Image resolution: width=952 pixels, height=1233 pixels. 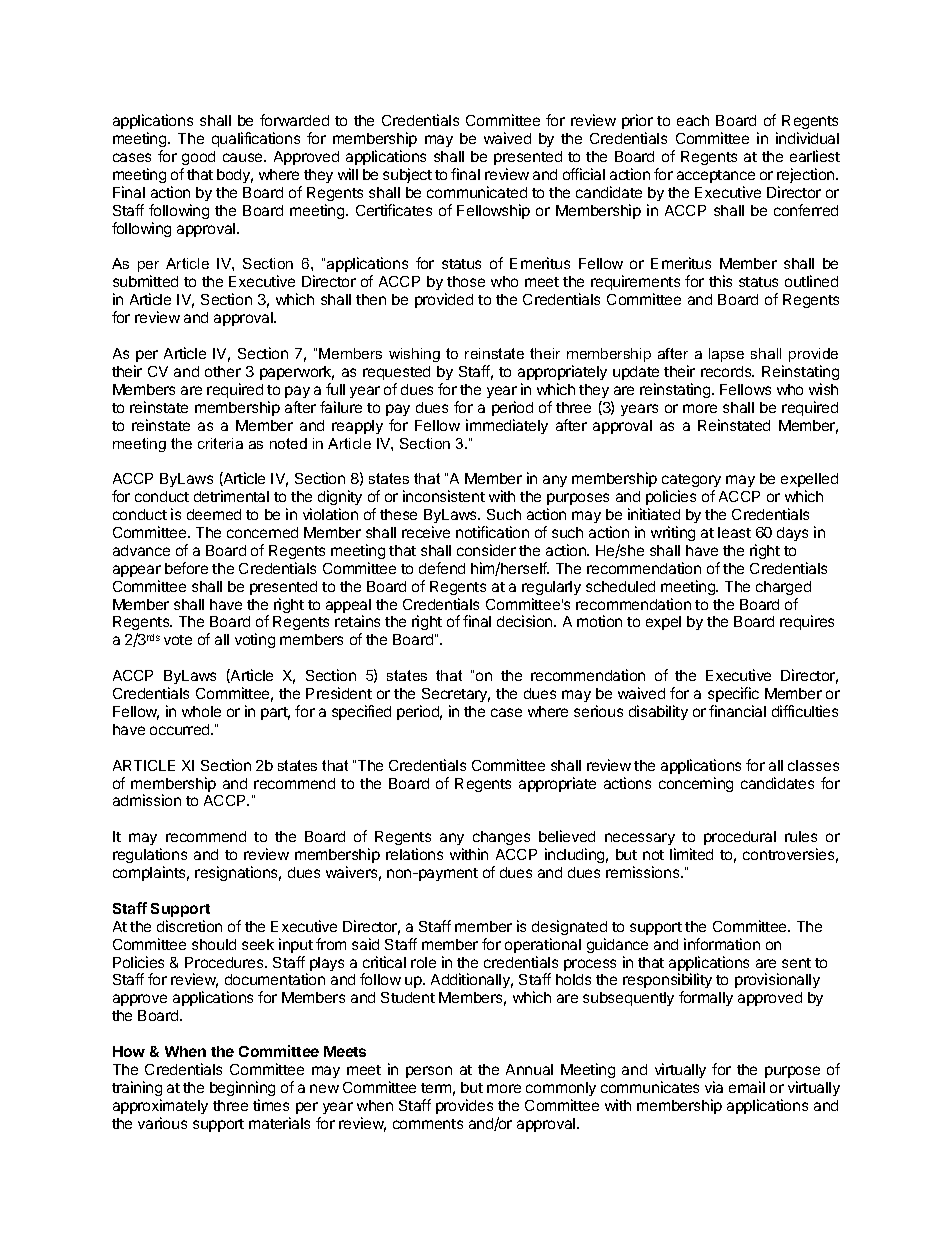 What do you see at coordinates (716, 176) in the screenshot?
I see `acceptance` at bounding box center [716, 176].
